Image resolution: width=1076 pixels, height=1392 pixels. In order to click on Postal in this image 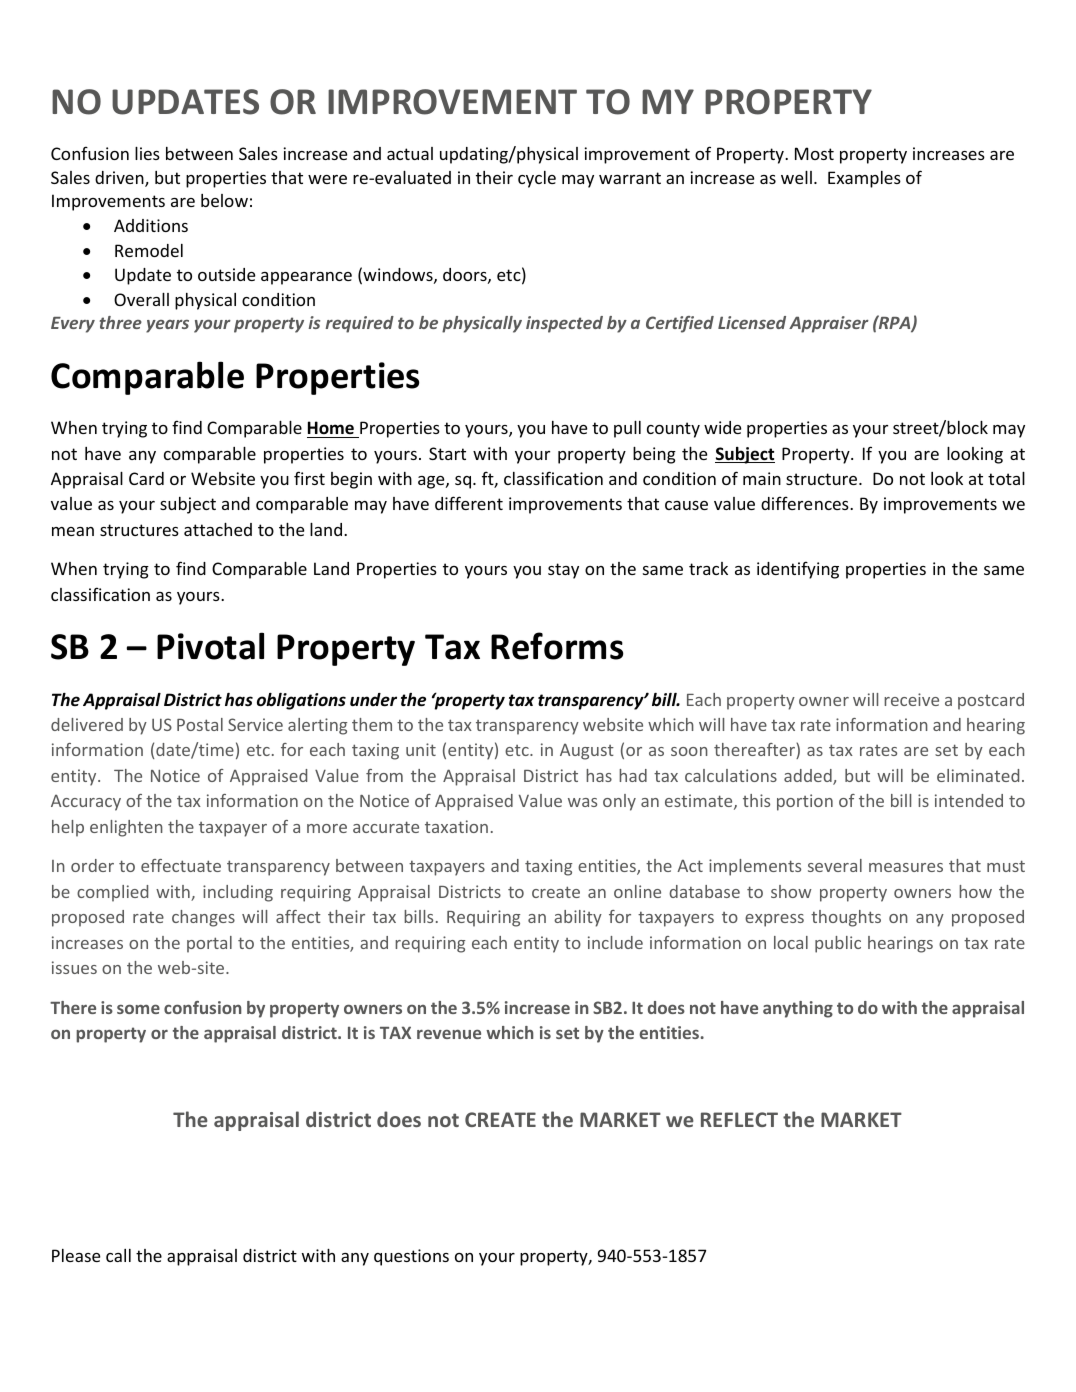, I will do `click(200, 724)`.
